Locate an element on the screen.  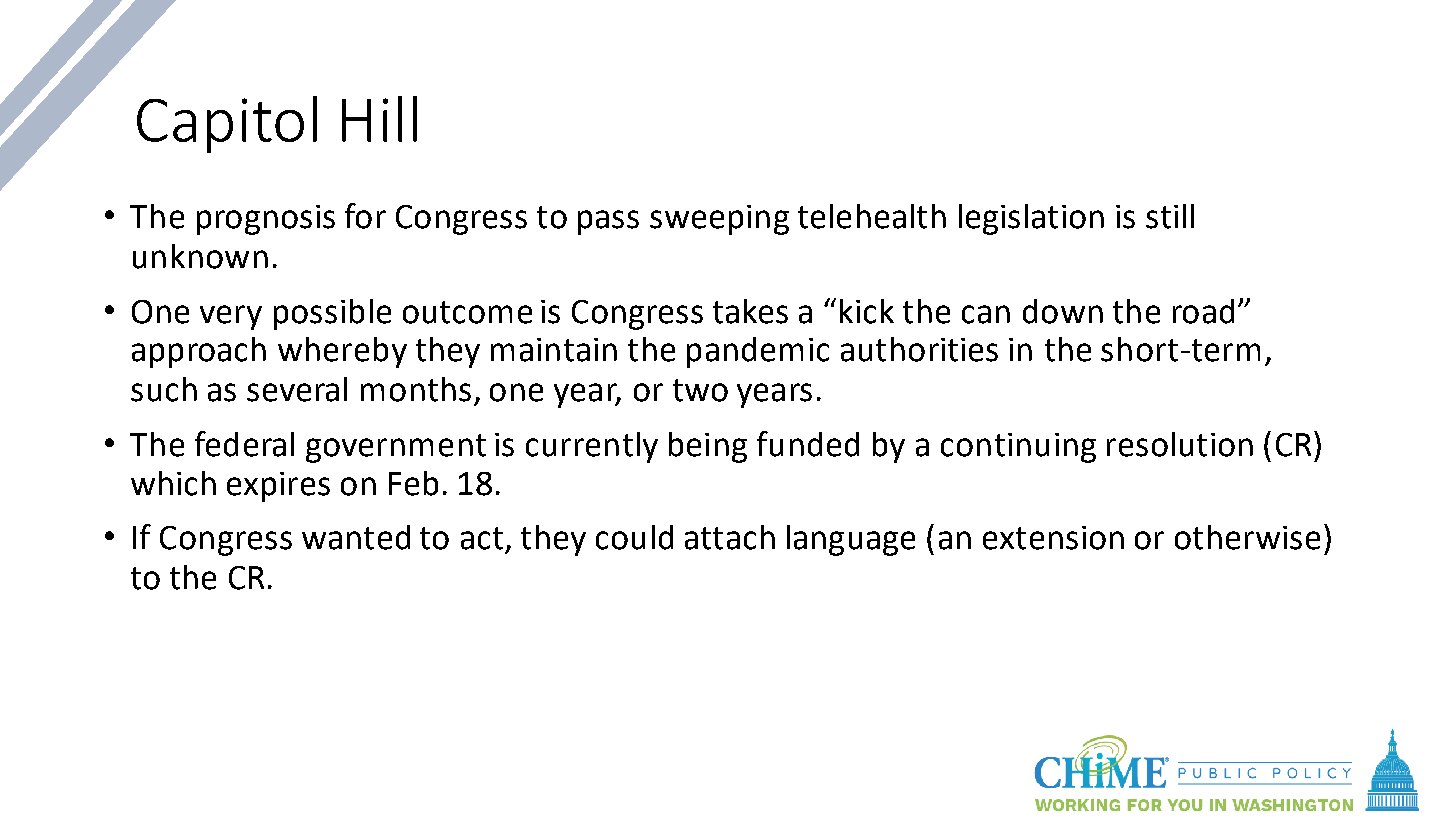
takes is located at coordinates (750, 311).
